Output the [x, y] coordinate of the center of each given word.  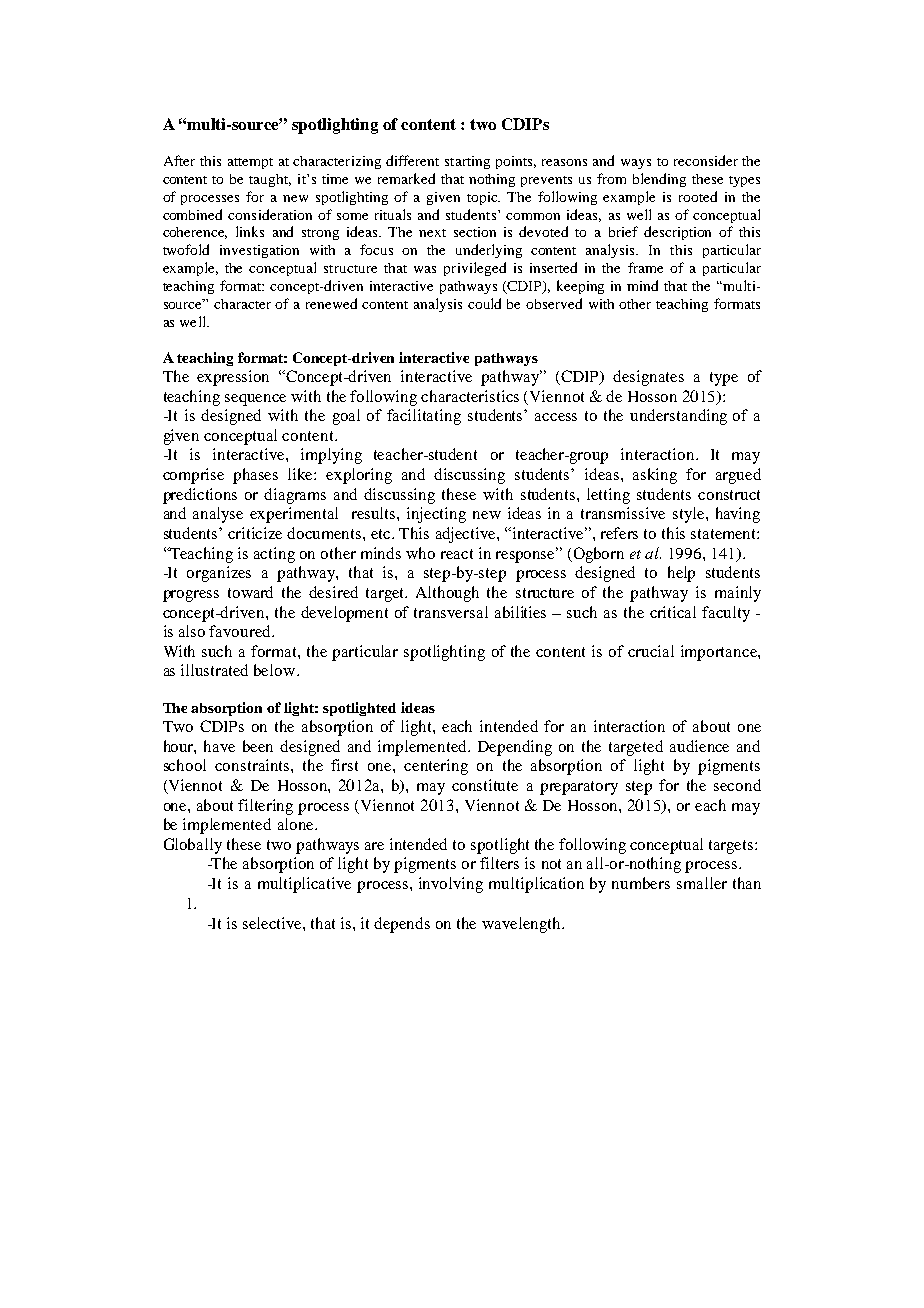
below [276, 670]
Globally [193, 846]
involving [451, 885]
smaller [702, 883]
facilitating [424, 417]
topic [483, 198]
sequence [255, 400]
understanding [678, 417]
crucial [651, 651]
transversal [451, 612]
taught [270, 180]
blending [659, 180]
